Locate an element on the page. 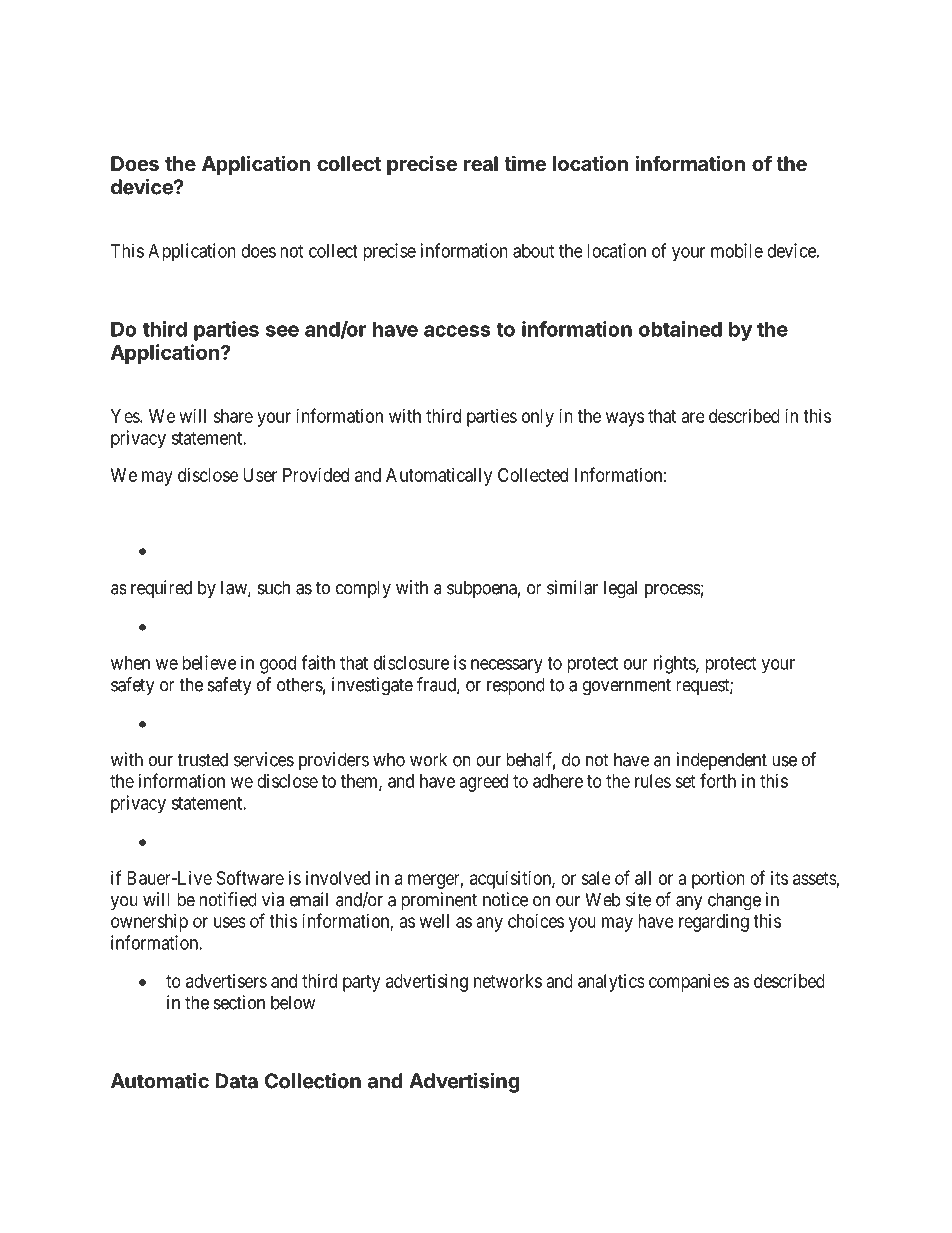  real is located at coordinates (481, 163).
